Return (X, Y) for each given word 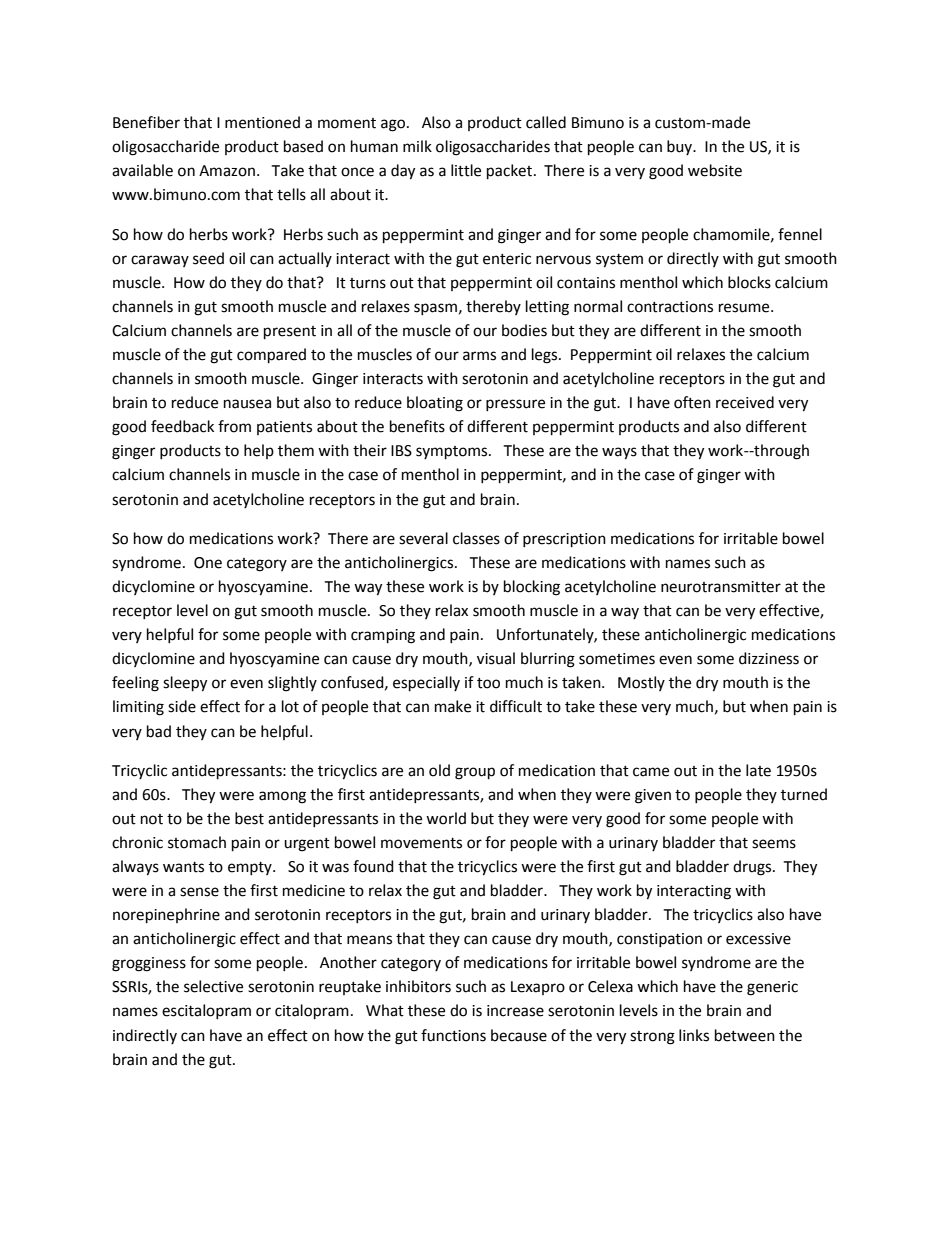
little (466, 170)
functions (453, 1035)
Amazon (227, 171)
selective (213, 986)
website (715, 170)
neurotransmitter (721, 587)
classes (476, 538)
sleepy (185, 684)
